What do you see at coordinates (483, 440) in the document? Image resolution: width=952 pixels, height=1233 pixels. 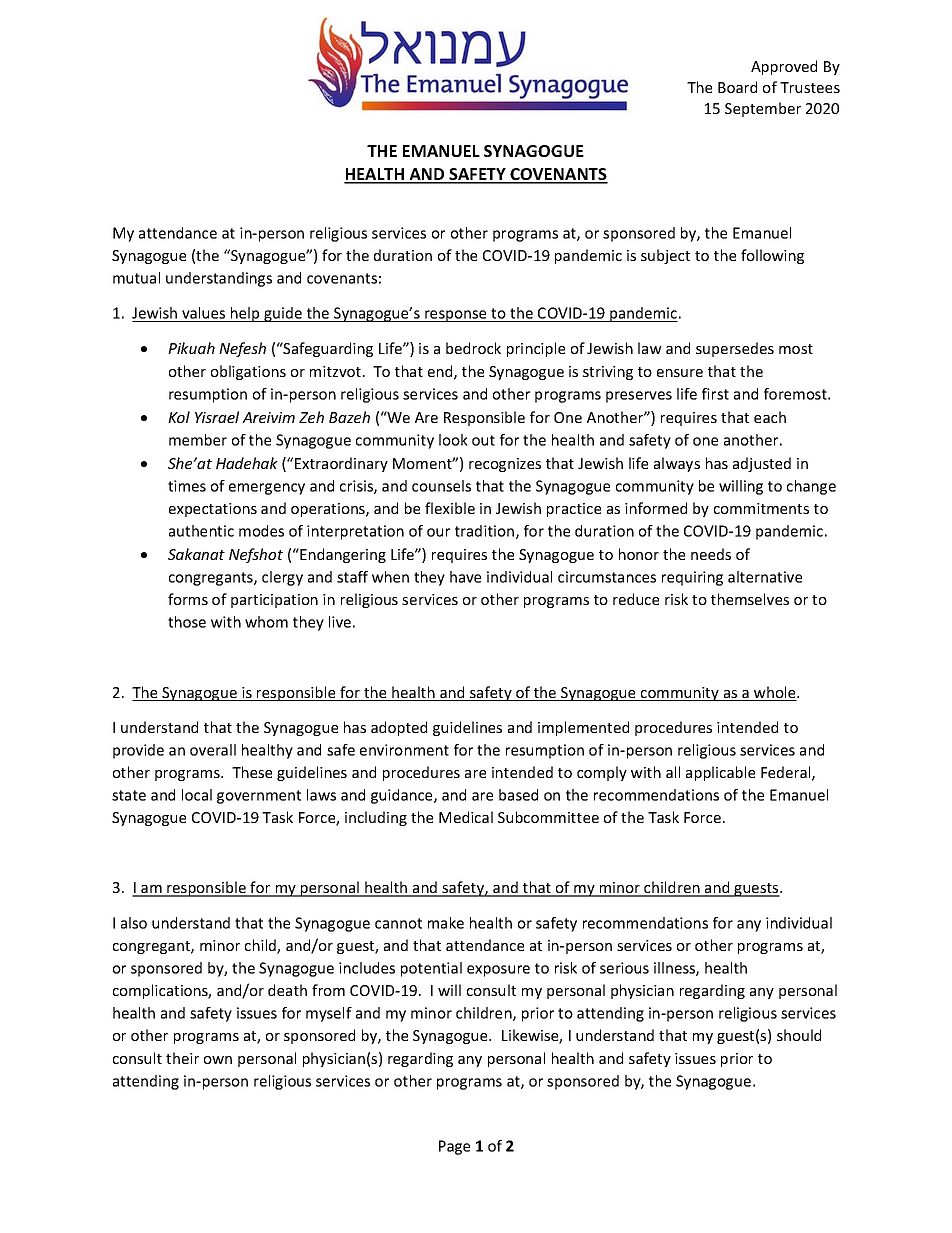 I see `out` at bounding box center [483, 440].
